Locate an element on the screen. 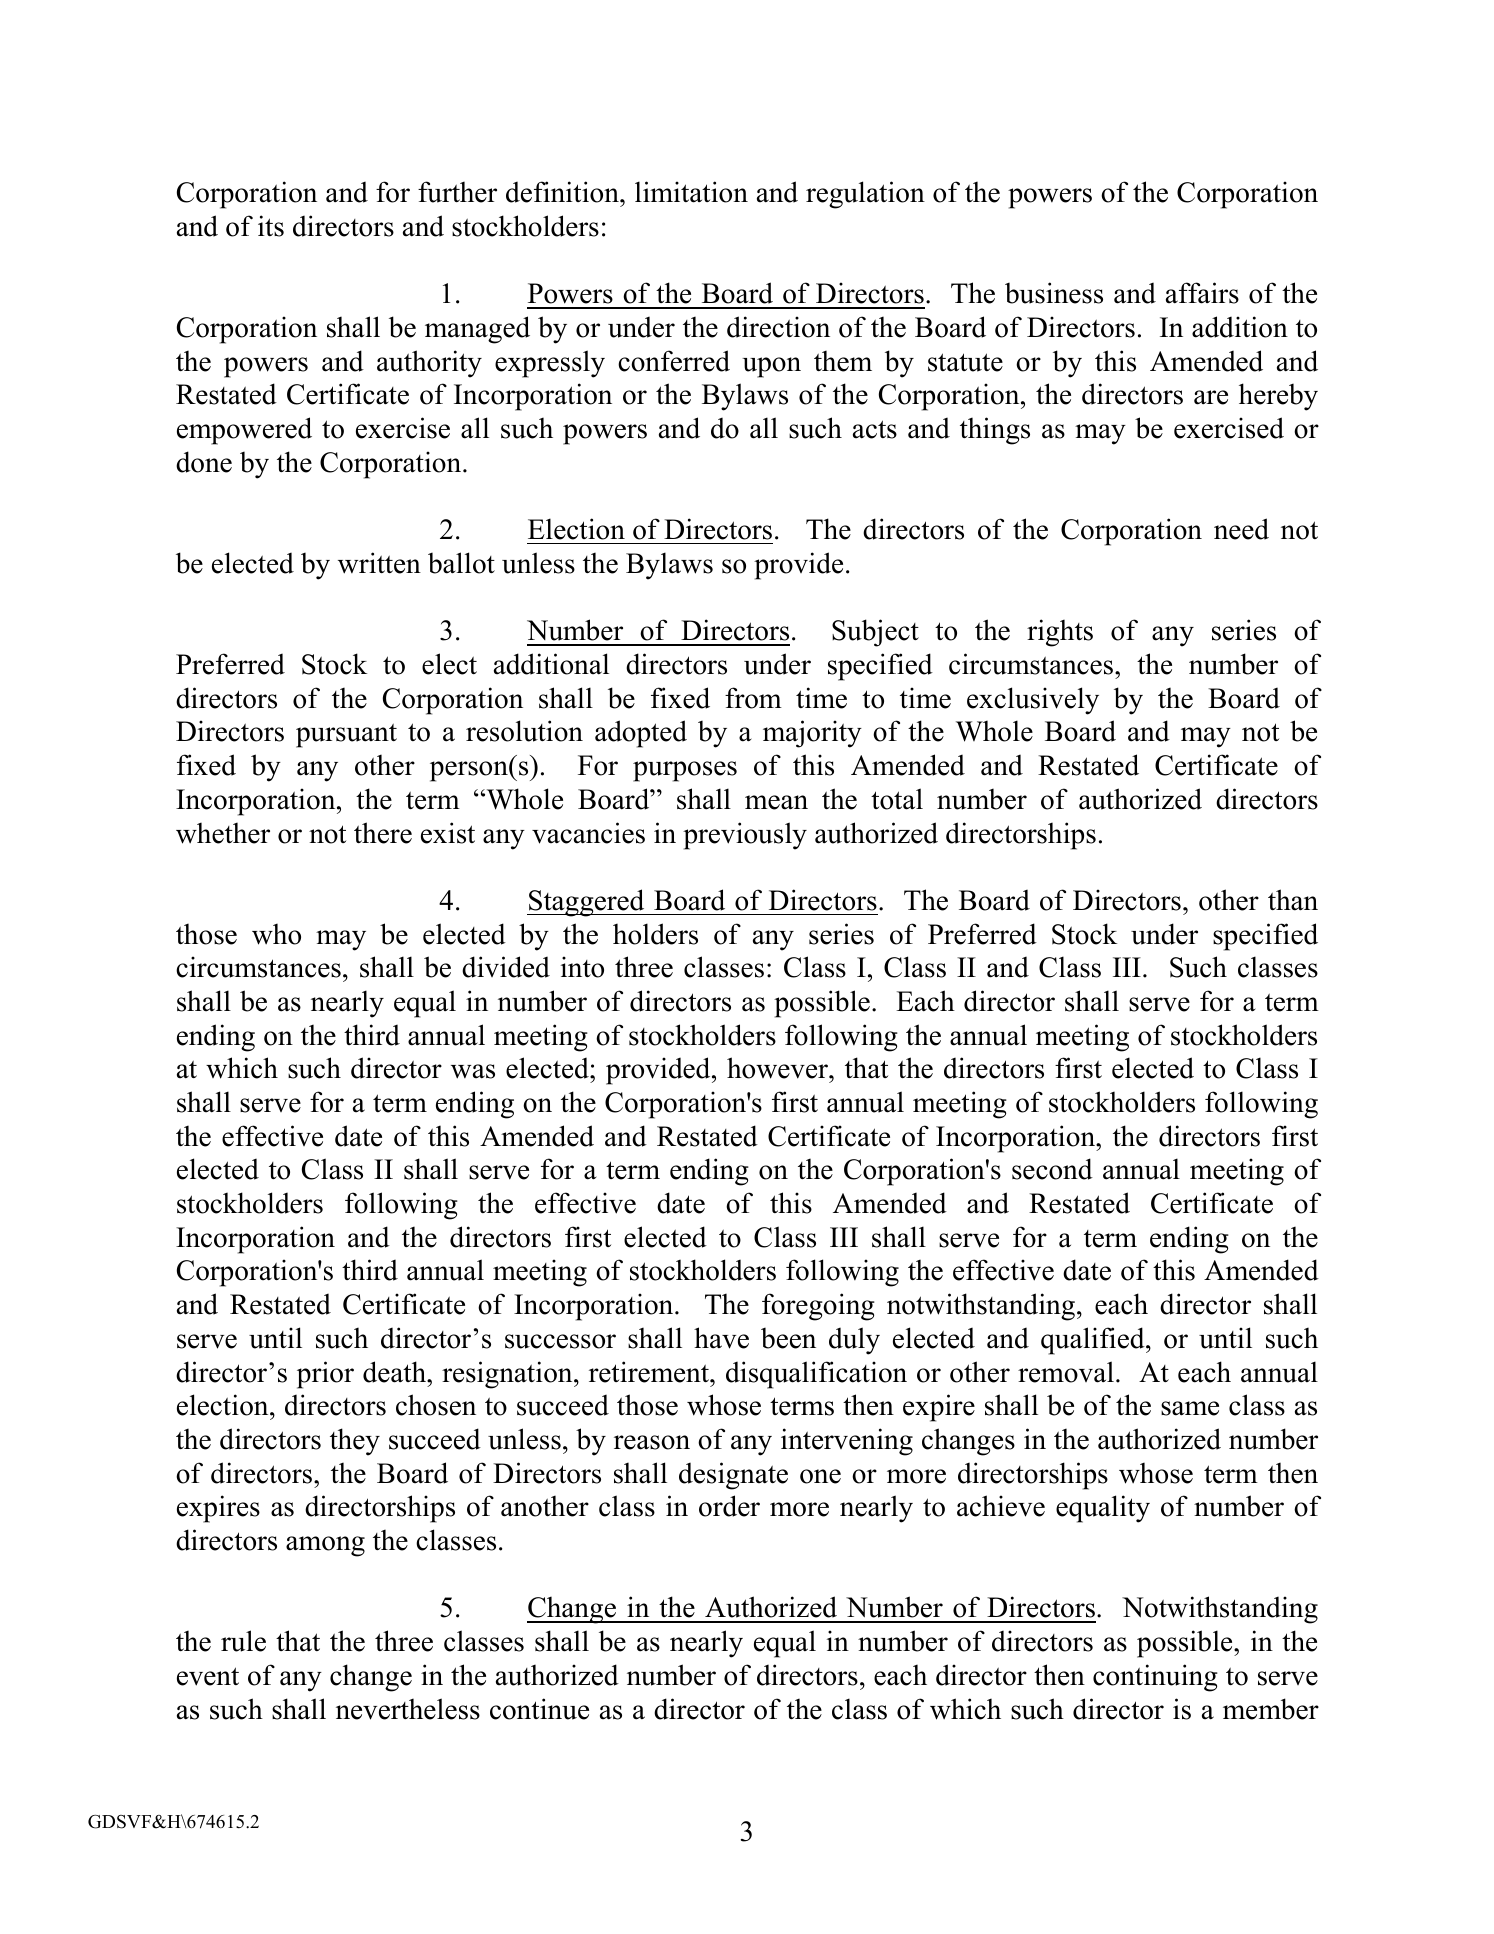  previously is located at coordinates (745, 836).
